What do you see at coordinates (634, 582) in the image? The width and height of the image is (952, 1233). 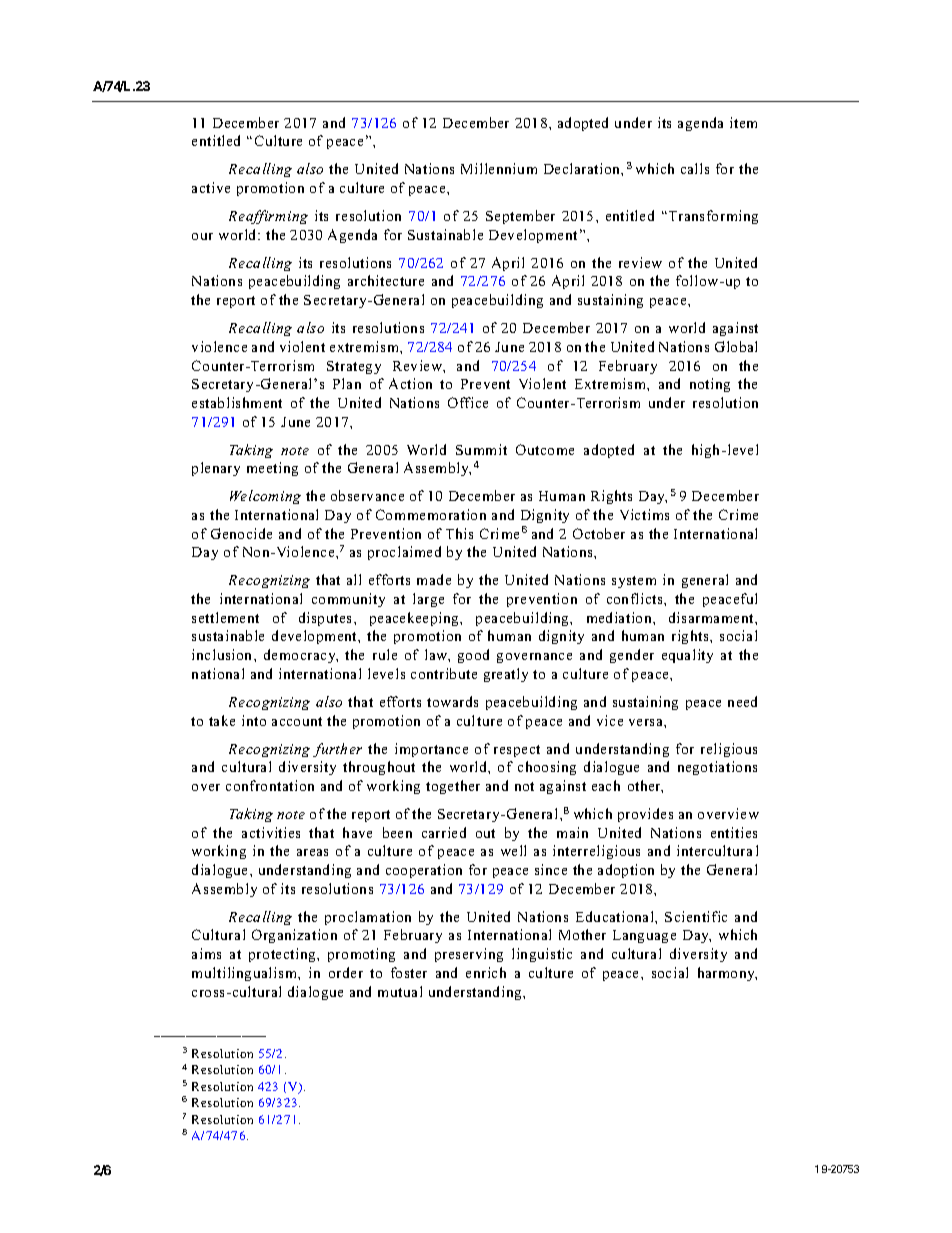 I see `system` at bounding box center [634, 582].
